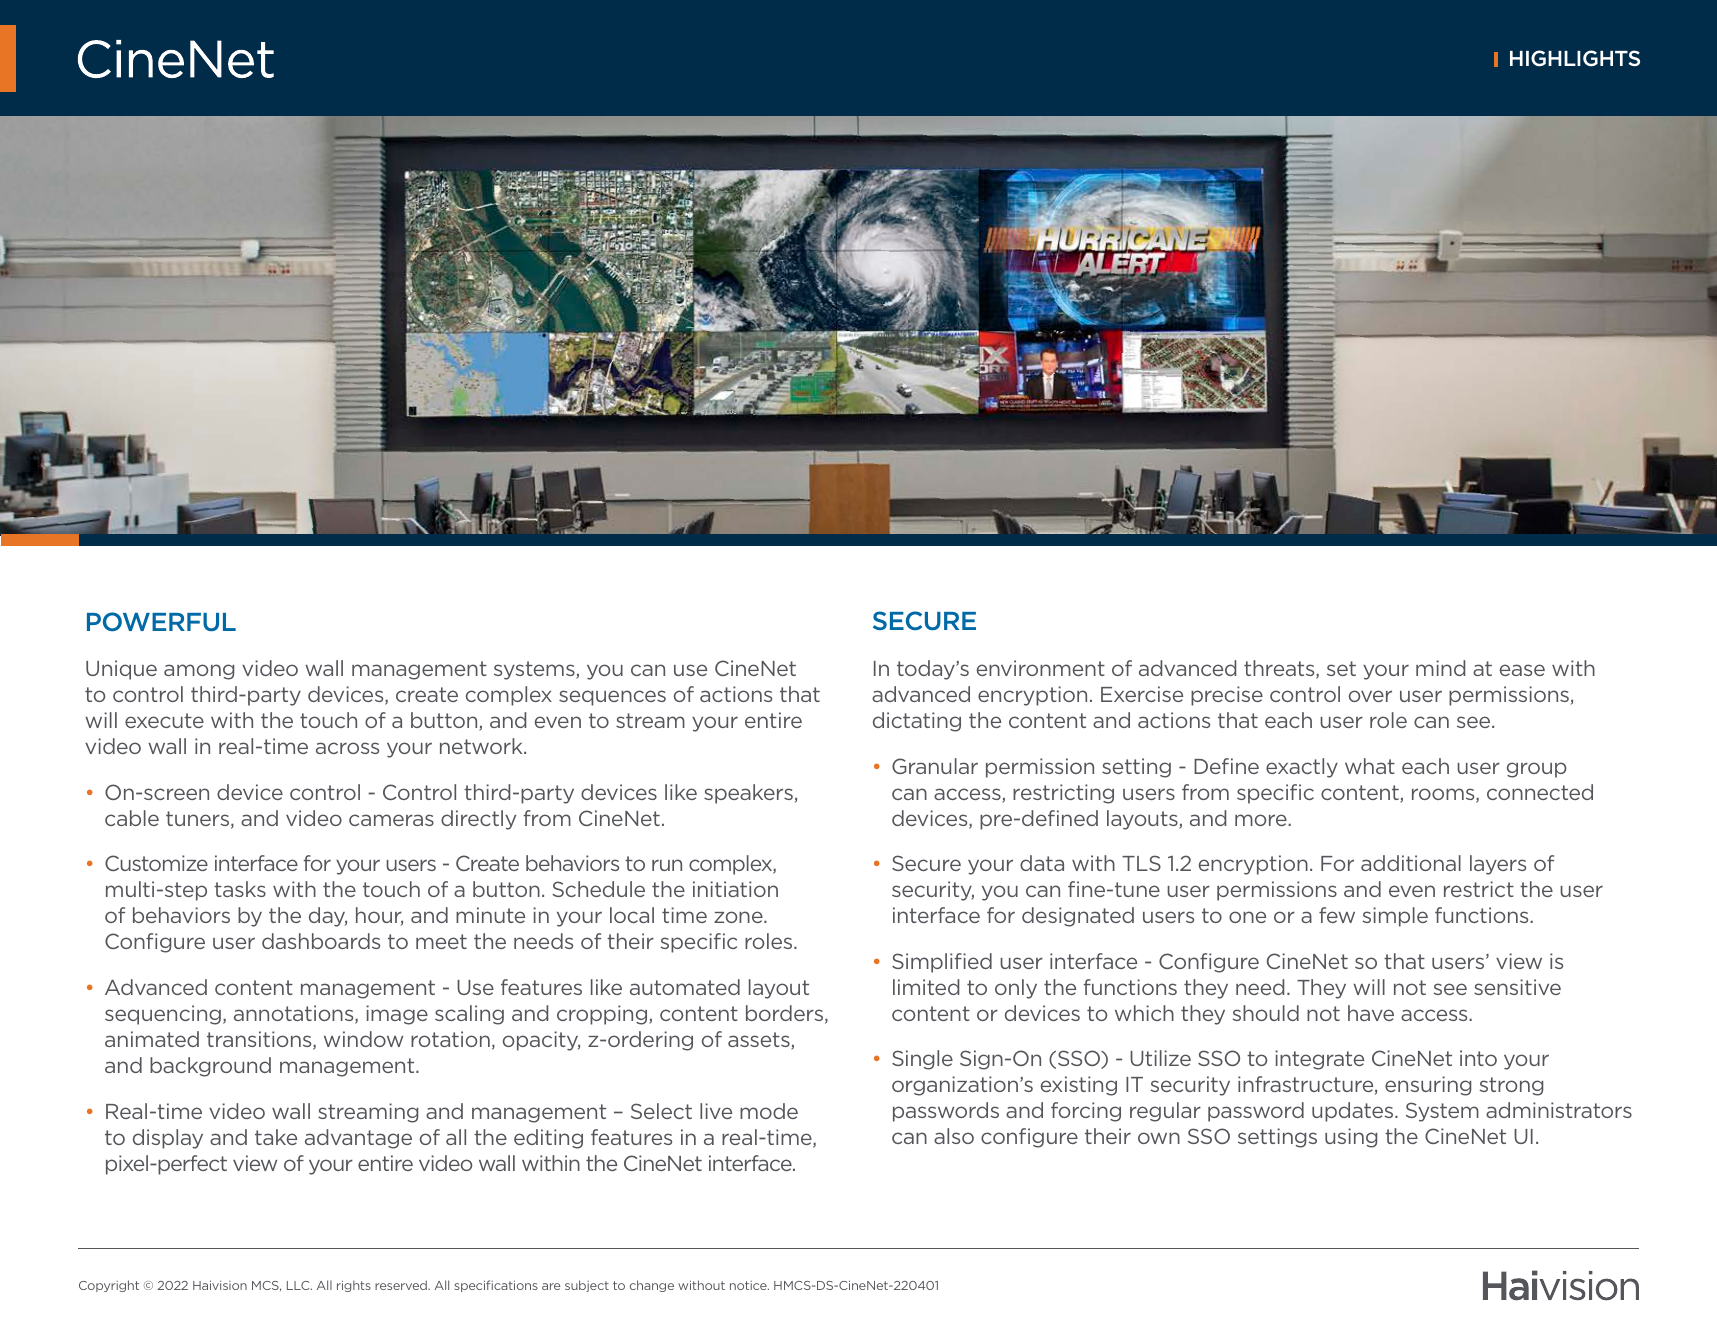 The width and height of the screenshot is (1717, 1327). What do you see at coordinates (299, 1285) in the screenshot?
I see `LLC` at bounding box center [299, 1285].
